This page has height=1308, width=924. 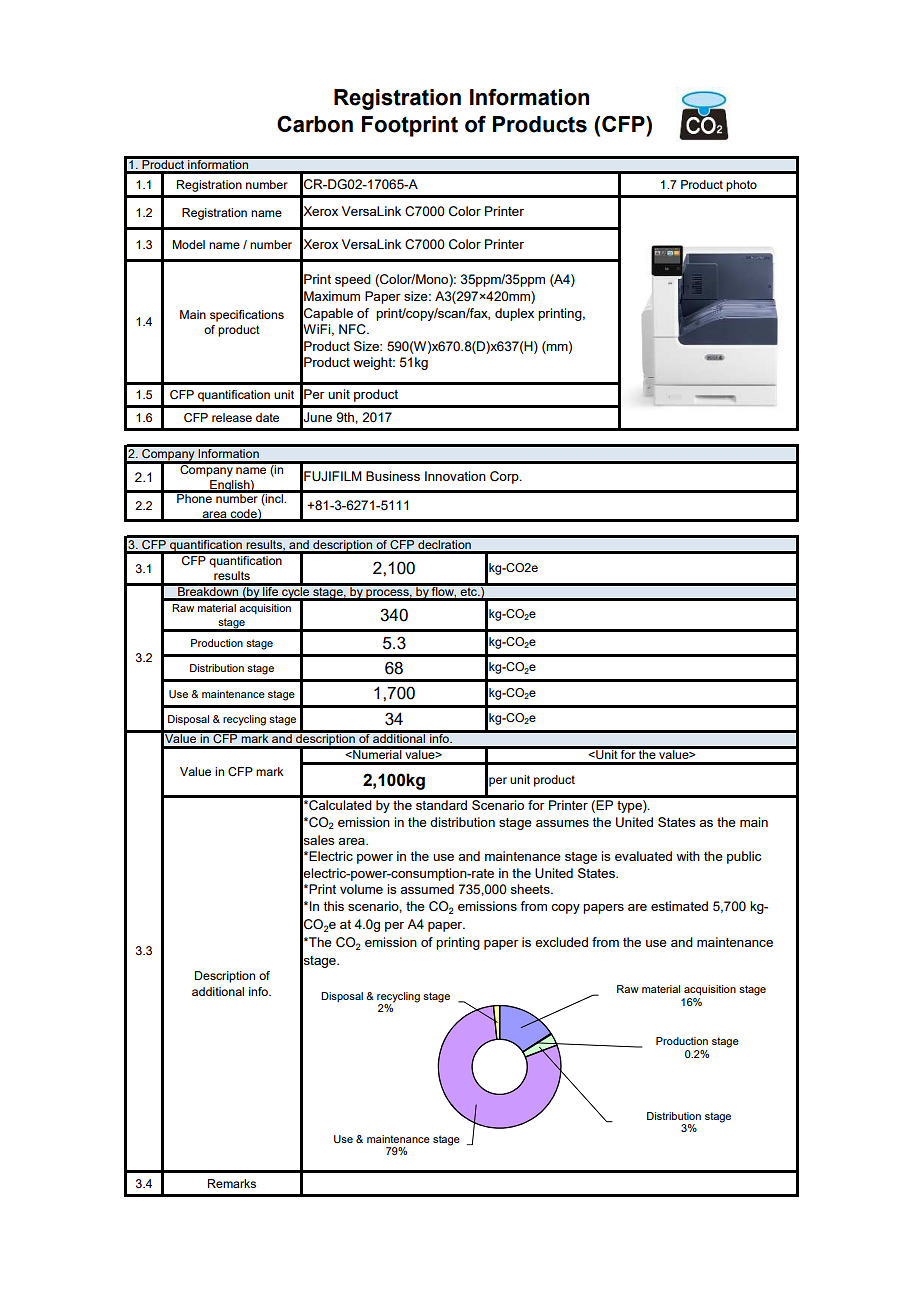 What do you see at coordinates (514, 314) in the page?
I see `duplex` at bounding box center [514, 314].
